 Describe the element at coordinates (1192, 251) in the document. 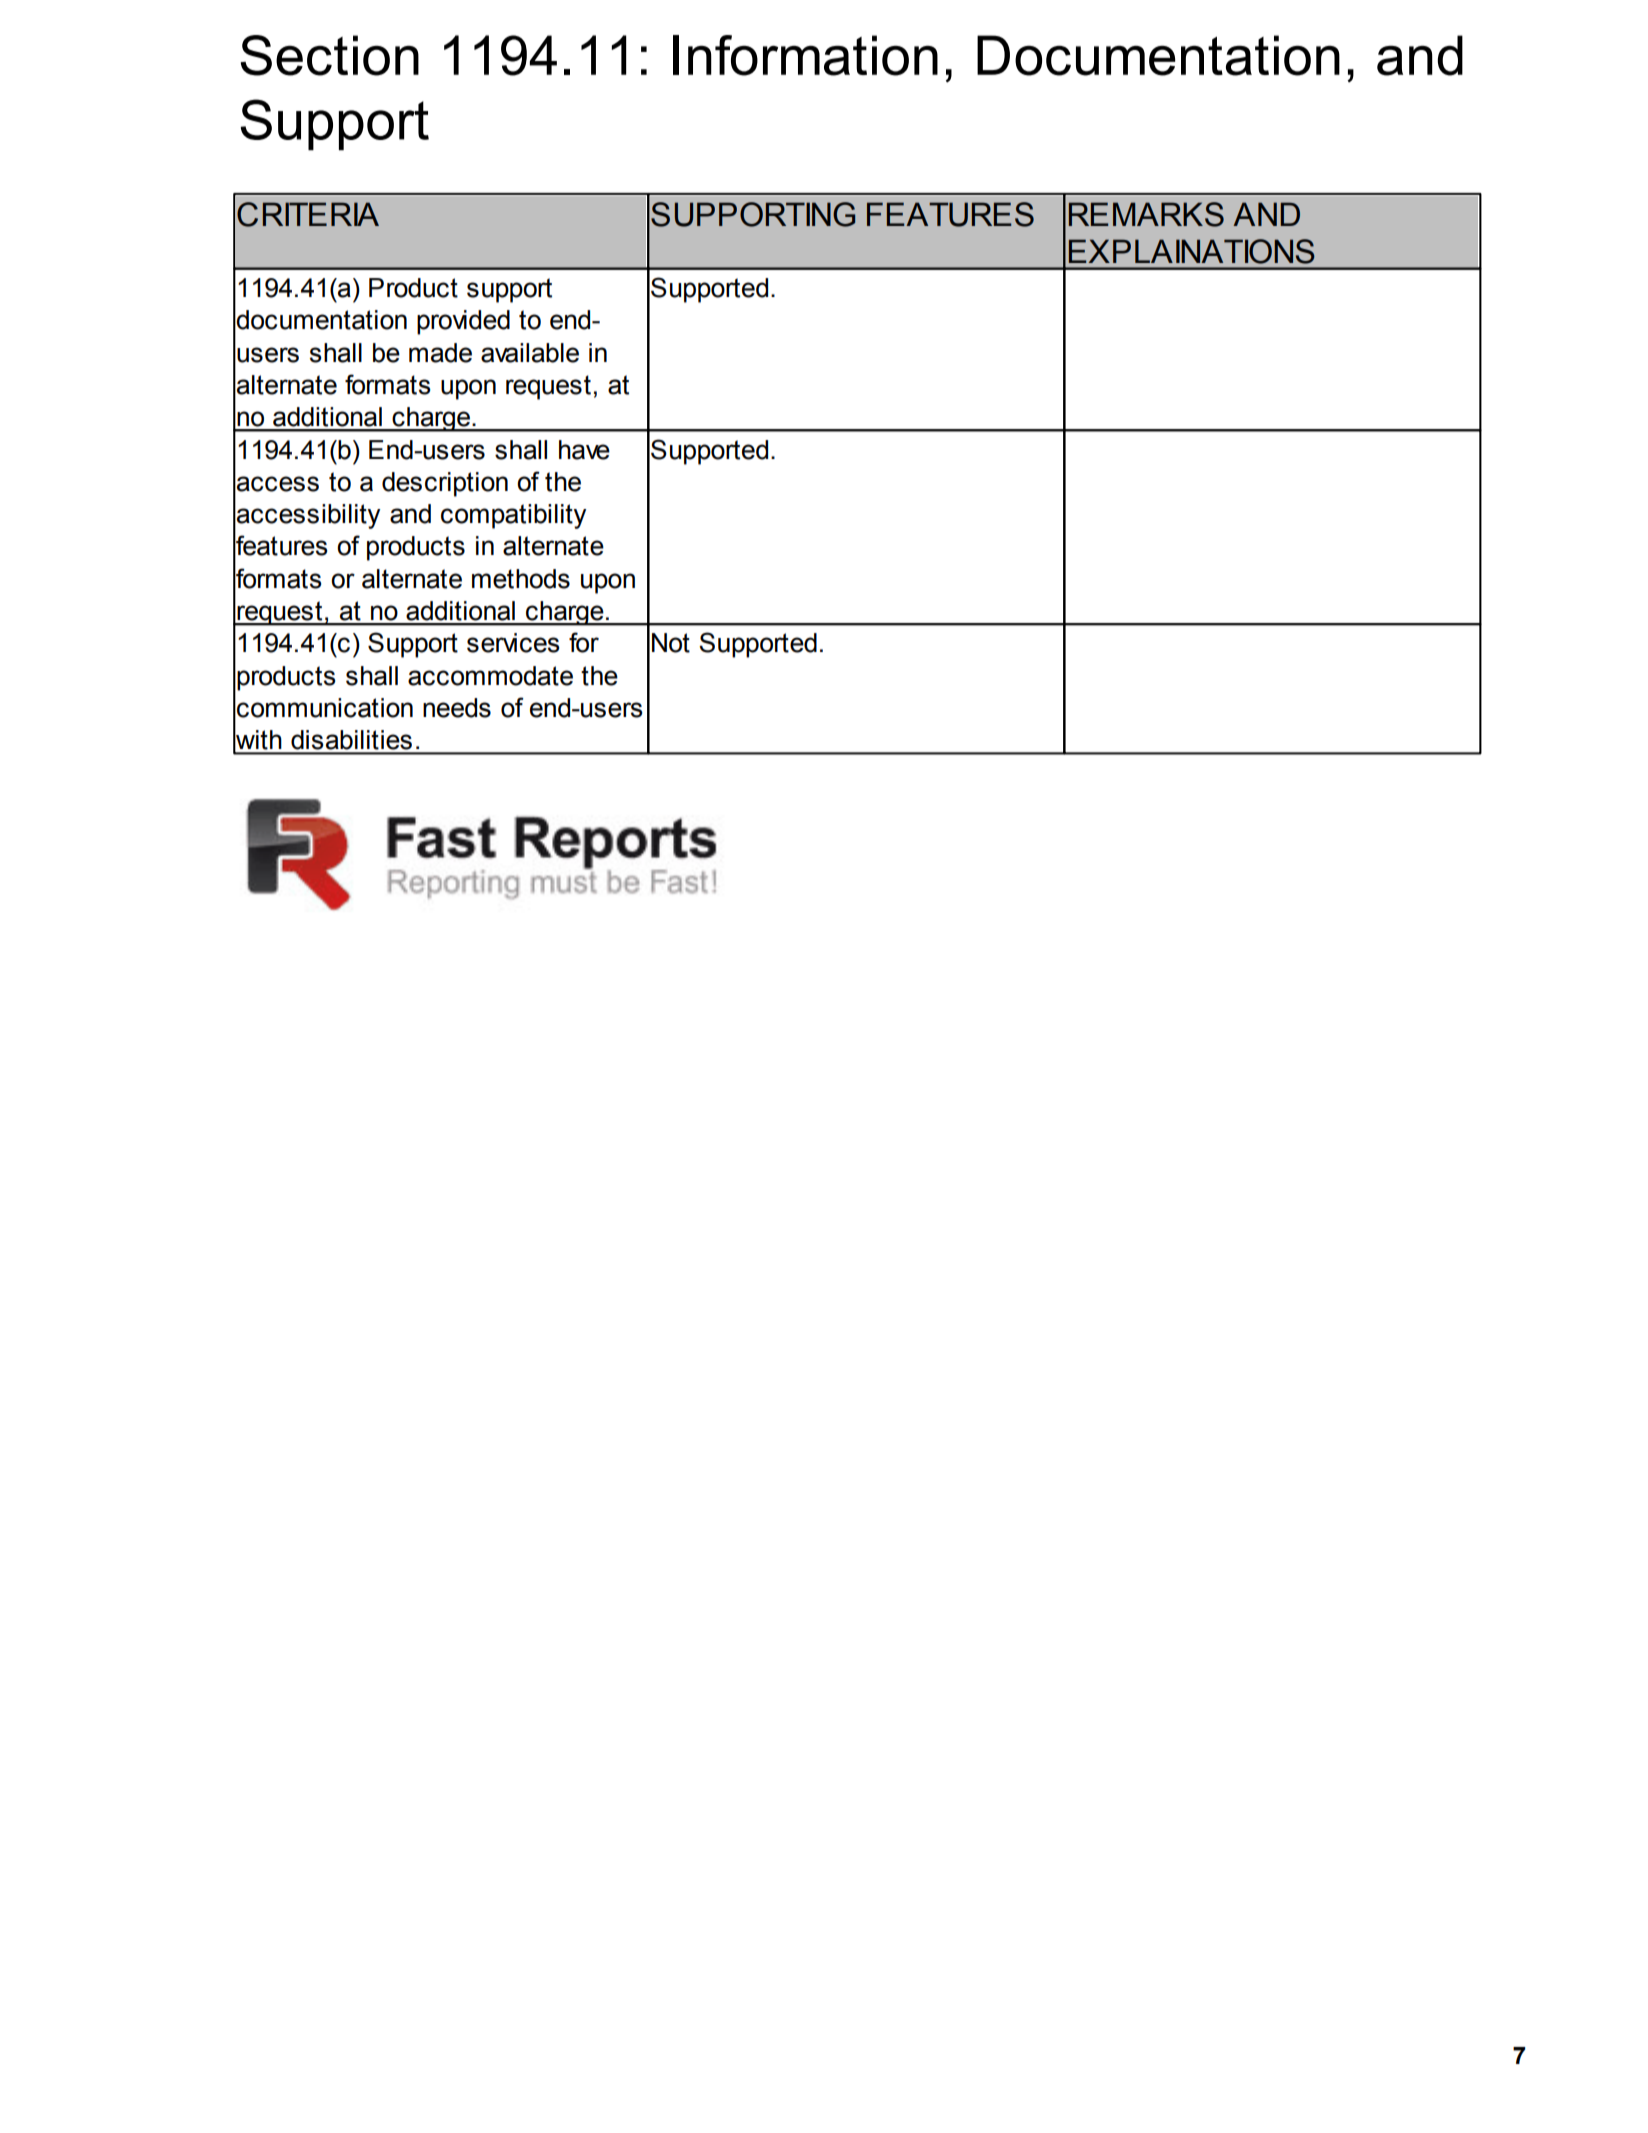

I see `EXPLAINATIONS` at that location.
